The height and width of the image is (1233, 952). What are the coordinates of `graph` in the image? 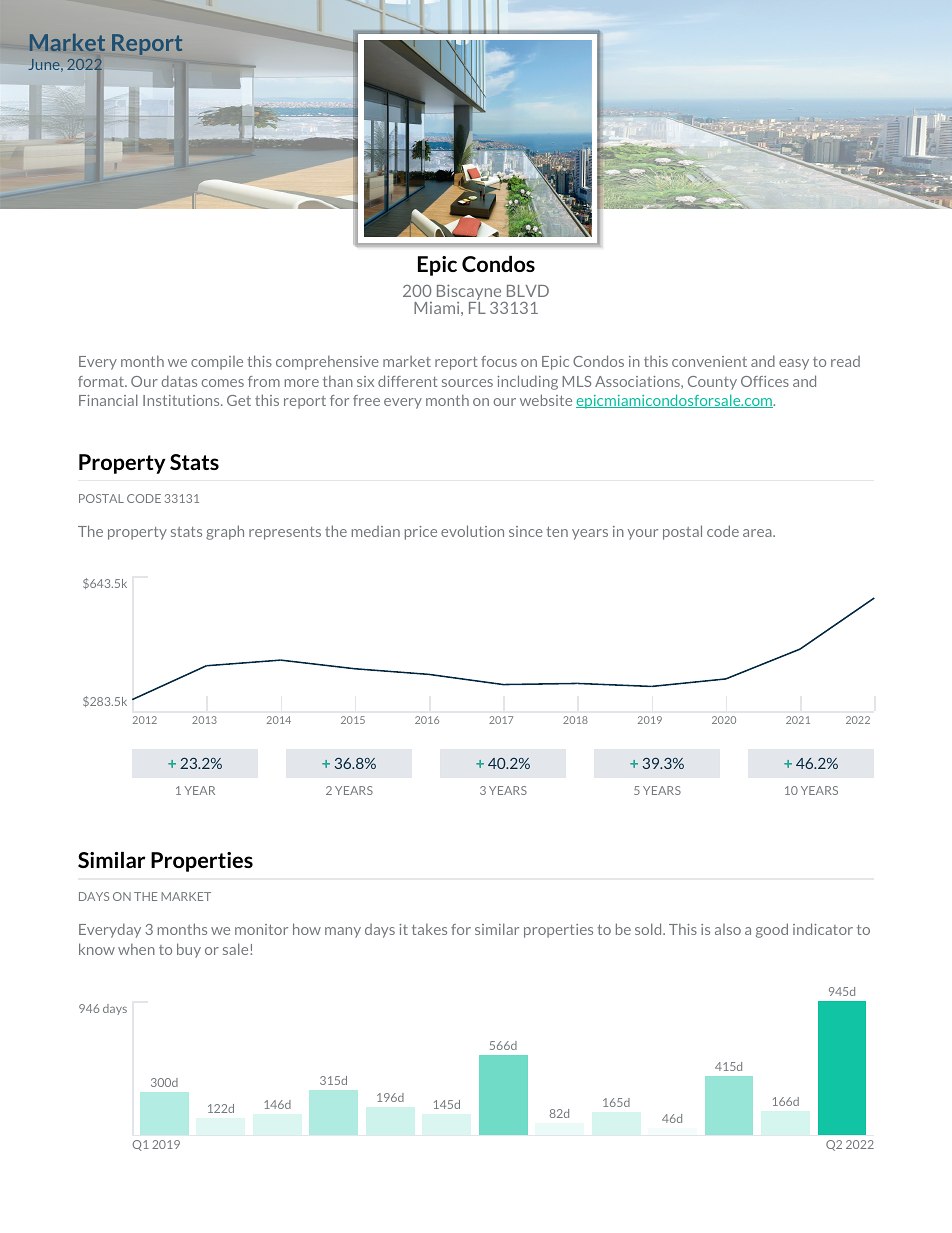 It's located at (225, 532).
